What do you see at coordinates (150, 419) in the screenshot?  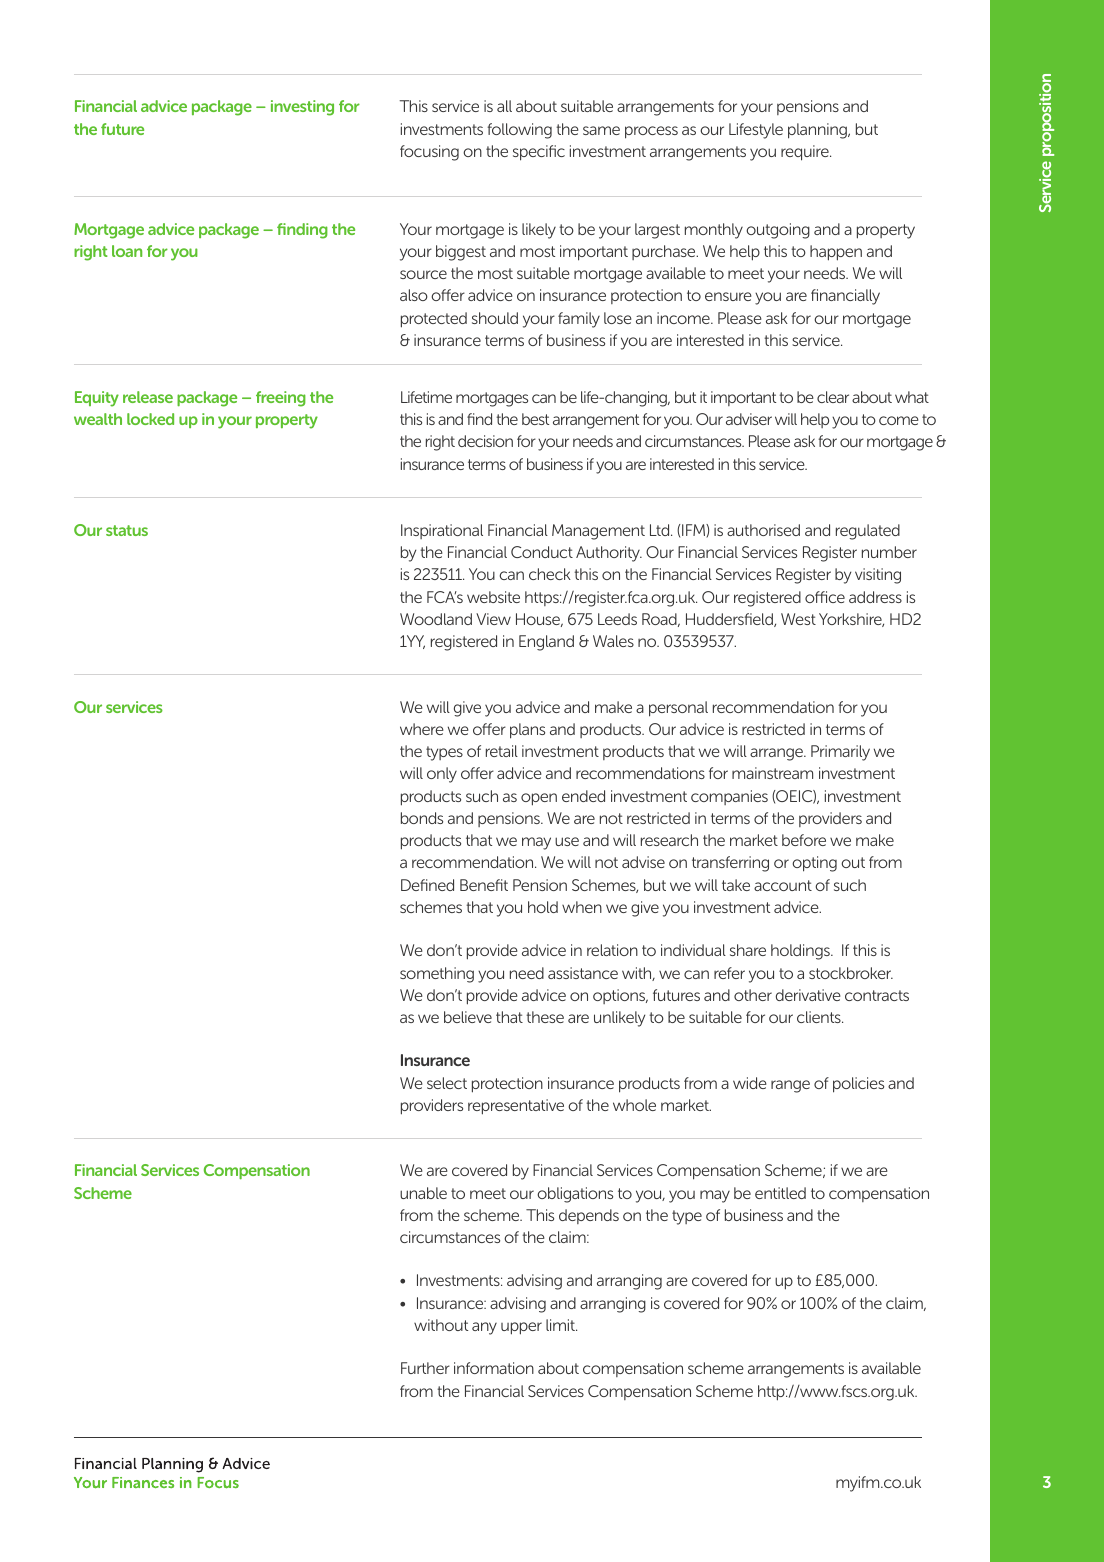 I see `locked` at bounding box center [150, 419].
